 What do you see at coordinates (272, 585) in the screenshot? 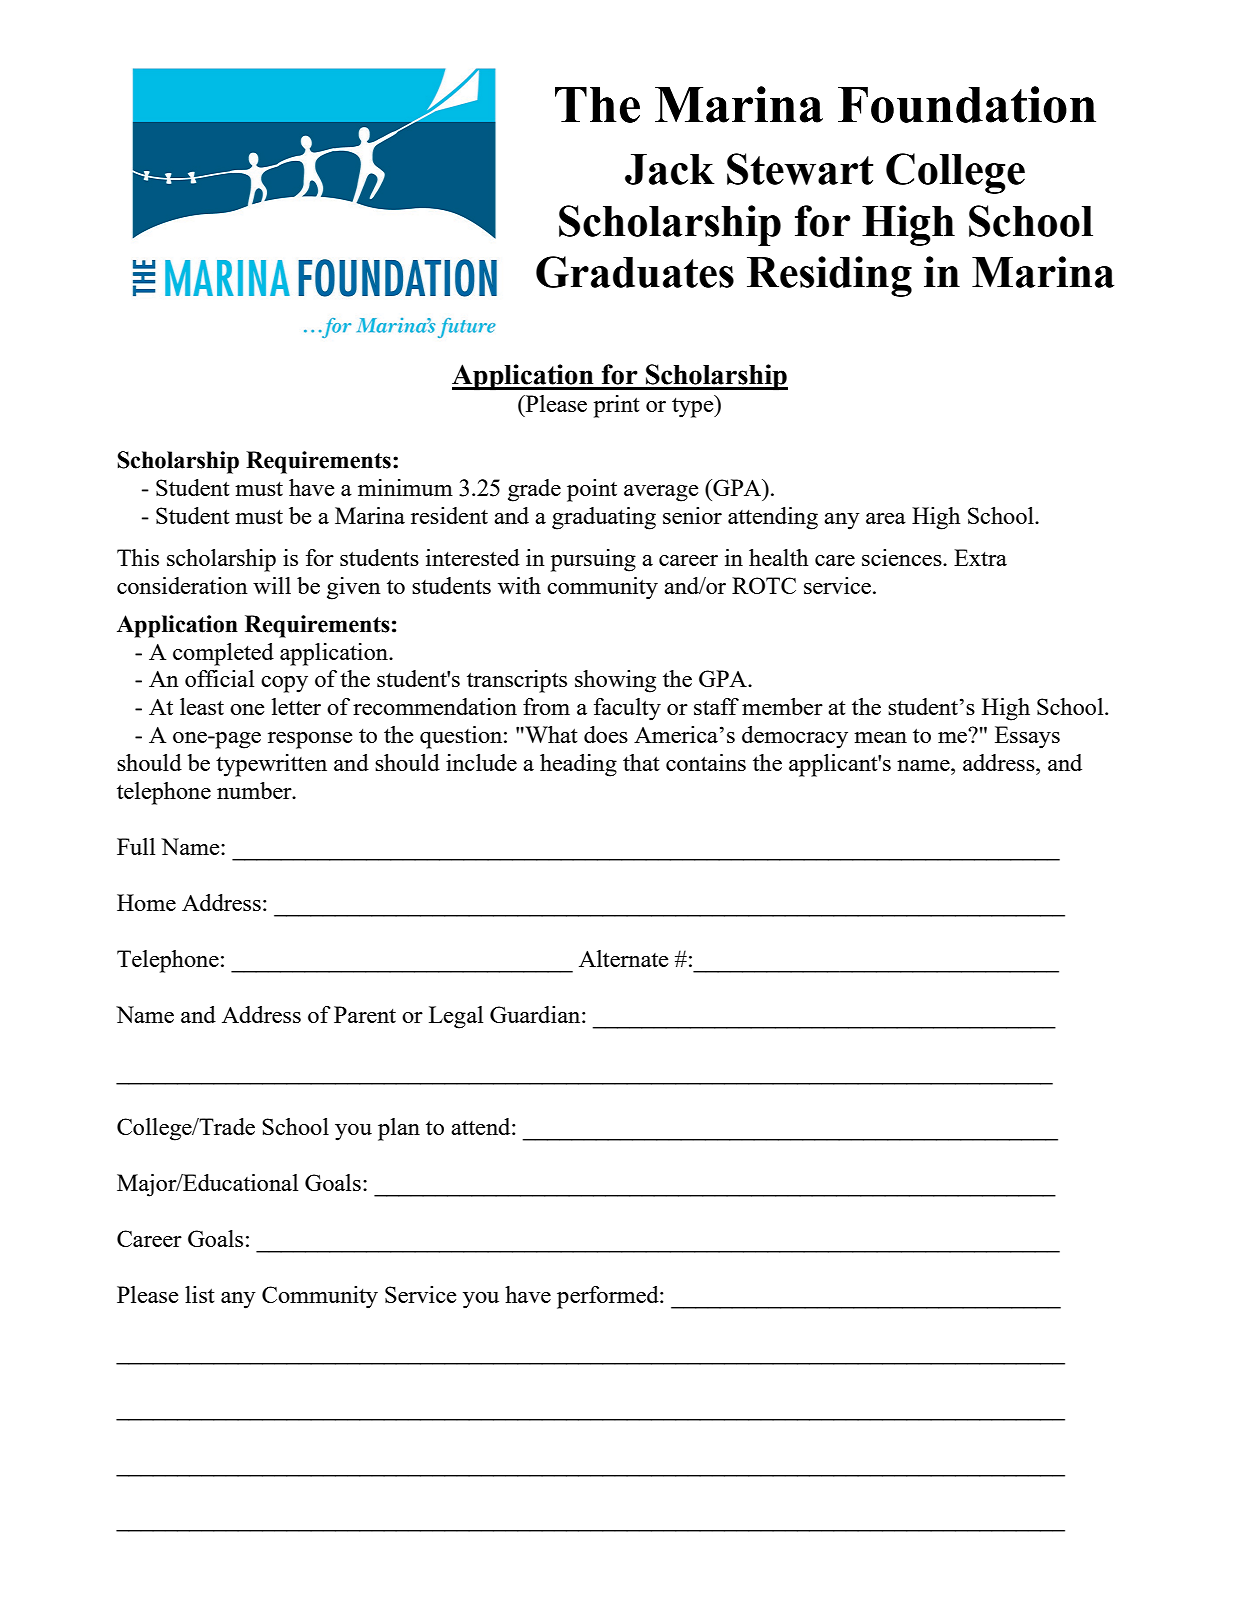
I see `will` at bounding box center [272, 585].
